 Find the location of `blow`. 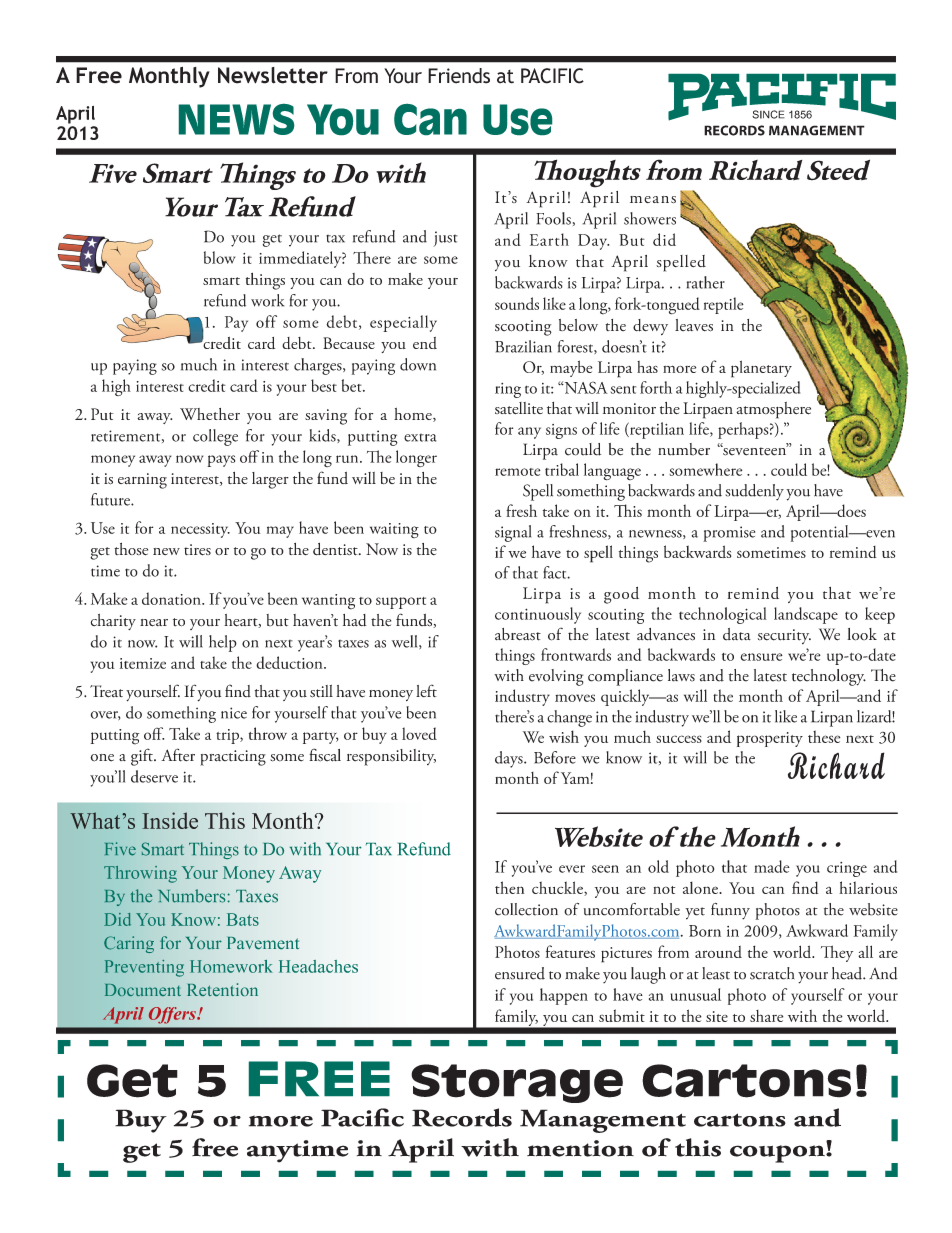

blow is located at coordinates (219, 257).
